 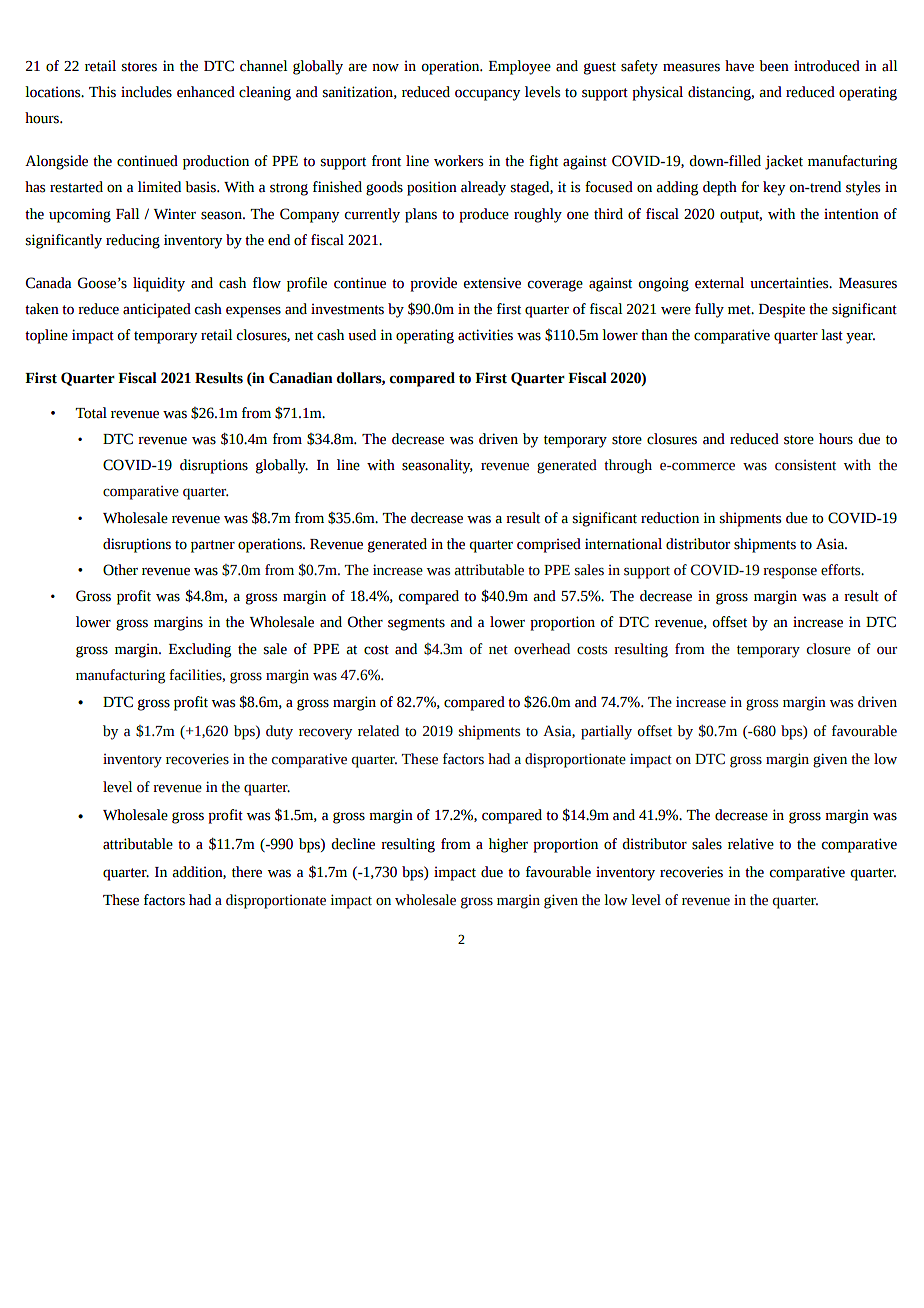 What do you see at coordinates (247, 872) in the image?
I see `there` at bounding box center [247, 872].
